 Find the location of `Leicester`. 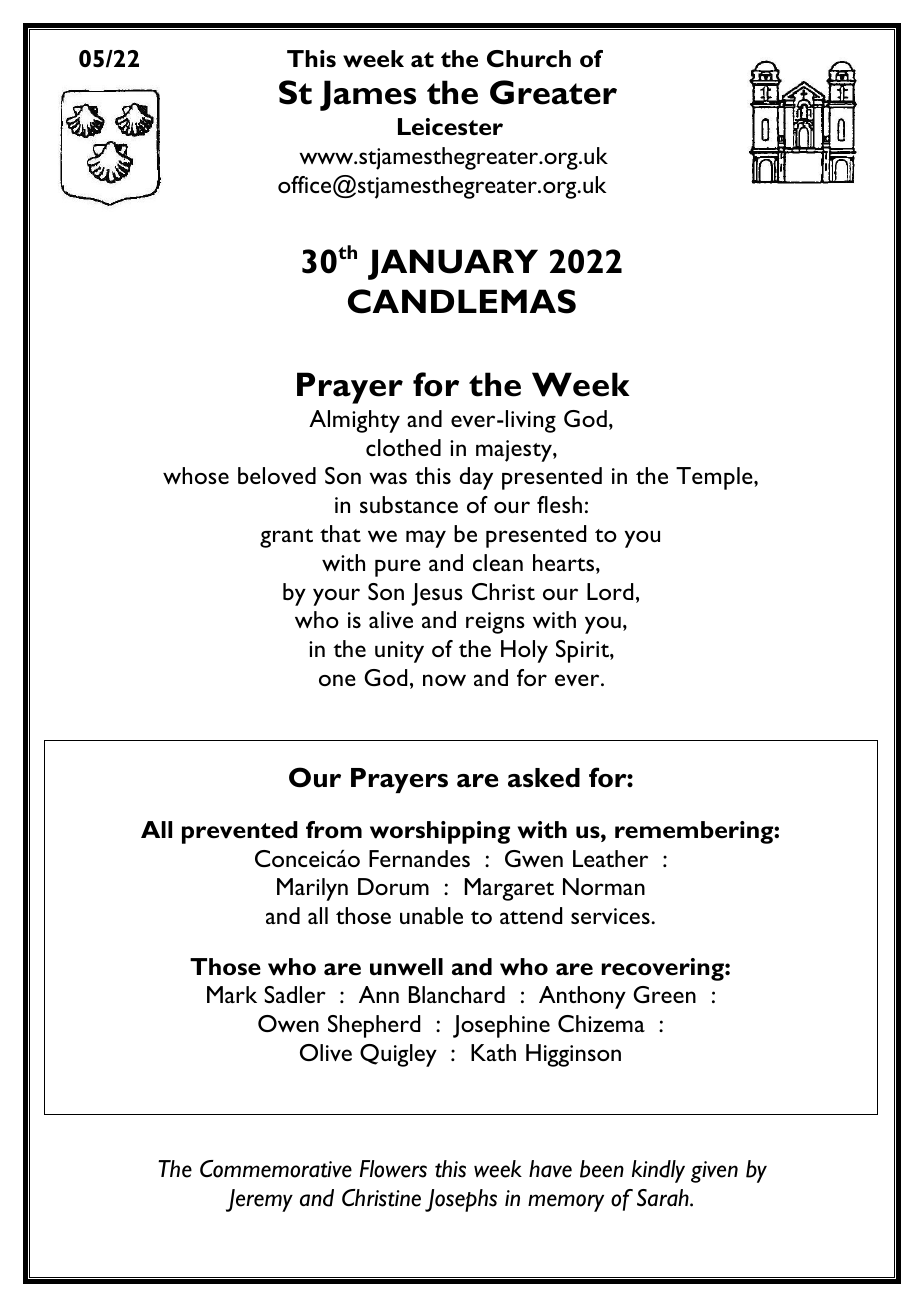

Leicester is located at coordinates (450, 127).
